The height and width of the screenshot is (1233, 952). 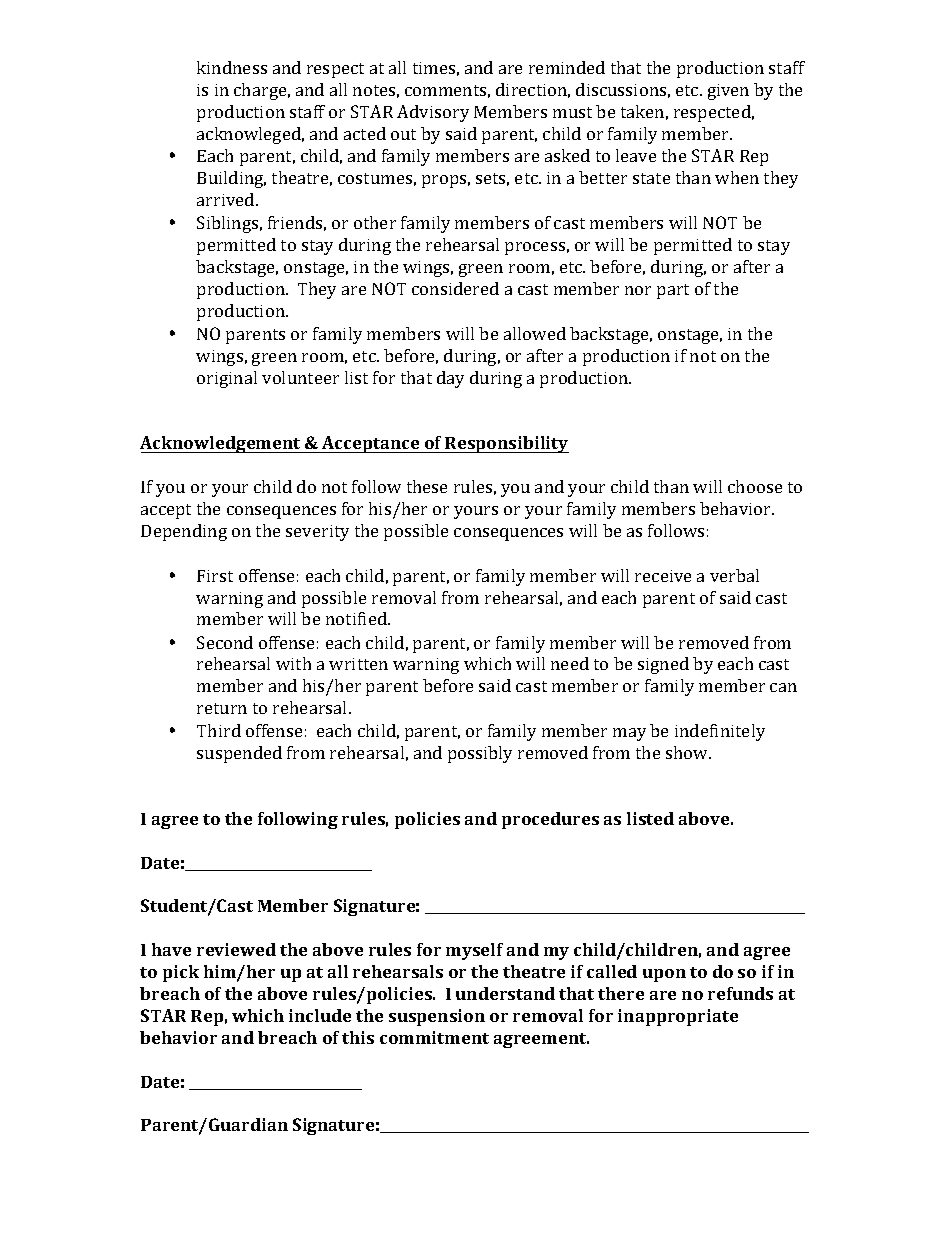 What do you see at coordinates (450, 379) in the screenshot?
I see `day` at bounding box center [450, 379].
